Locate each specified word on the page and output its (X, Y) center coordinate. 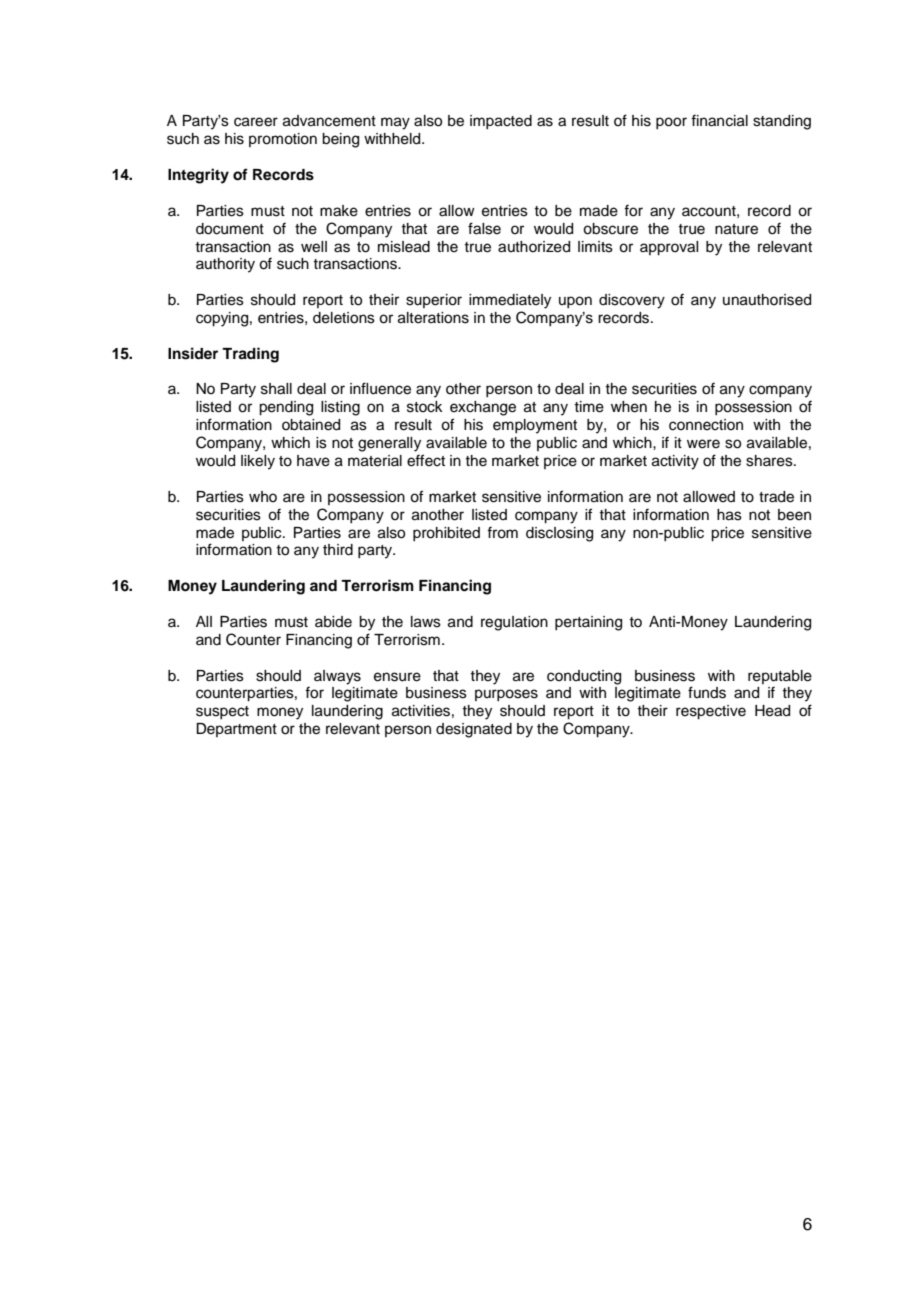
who (263, 496)
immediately (510, 301)
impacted (501, 122)
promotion (283, 140)
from (502, 532)
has (729, 515)
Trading (250, 355)
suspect (222, 712)
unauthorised (767, 300)
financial (719, 120)
